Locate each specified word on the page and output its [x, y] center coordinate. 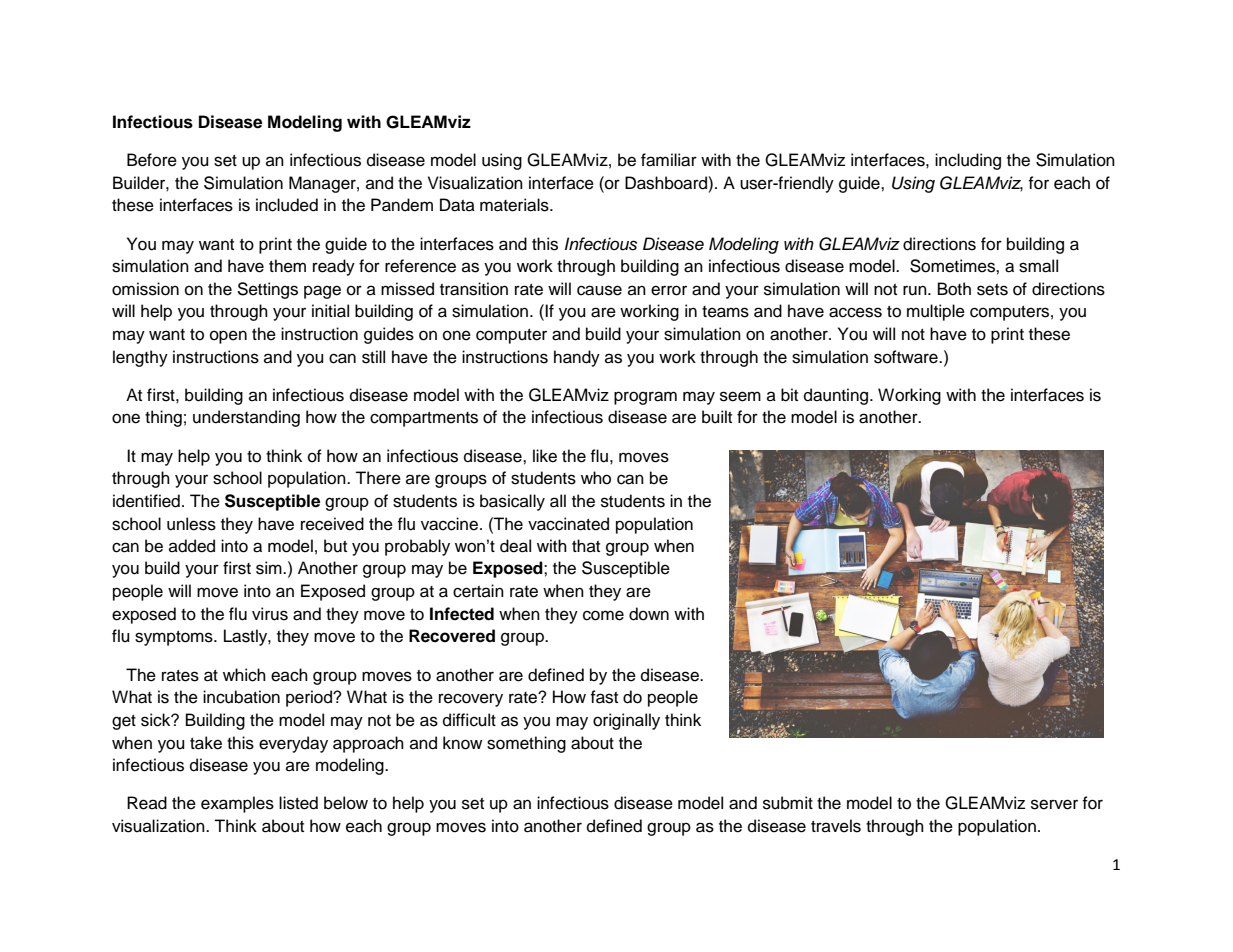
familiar [669, 160]
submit [788, 803]
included [287, 205]
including [968, 161]
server [1054, 804]
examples [237, 804]
